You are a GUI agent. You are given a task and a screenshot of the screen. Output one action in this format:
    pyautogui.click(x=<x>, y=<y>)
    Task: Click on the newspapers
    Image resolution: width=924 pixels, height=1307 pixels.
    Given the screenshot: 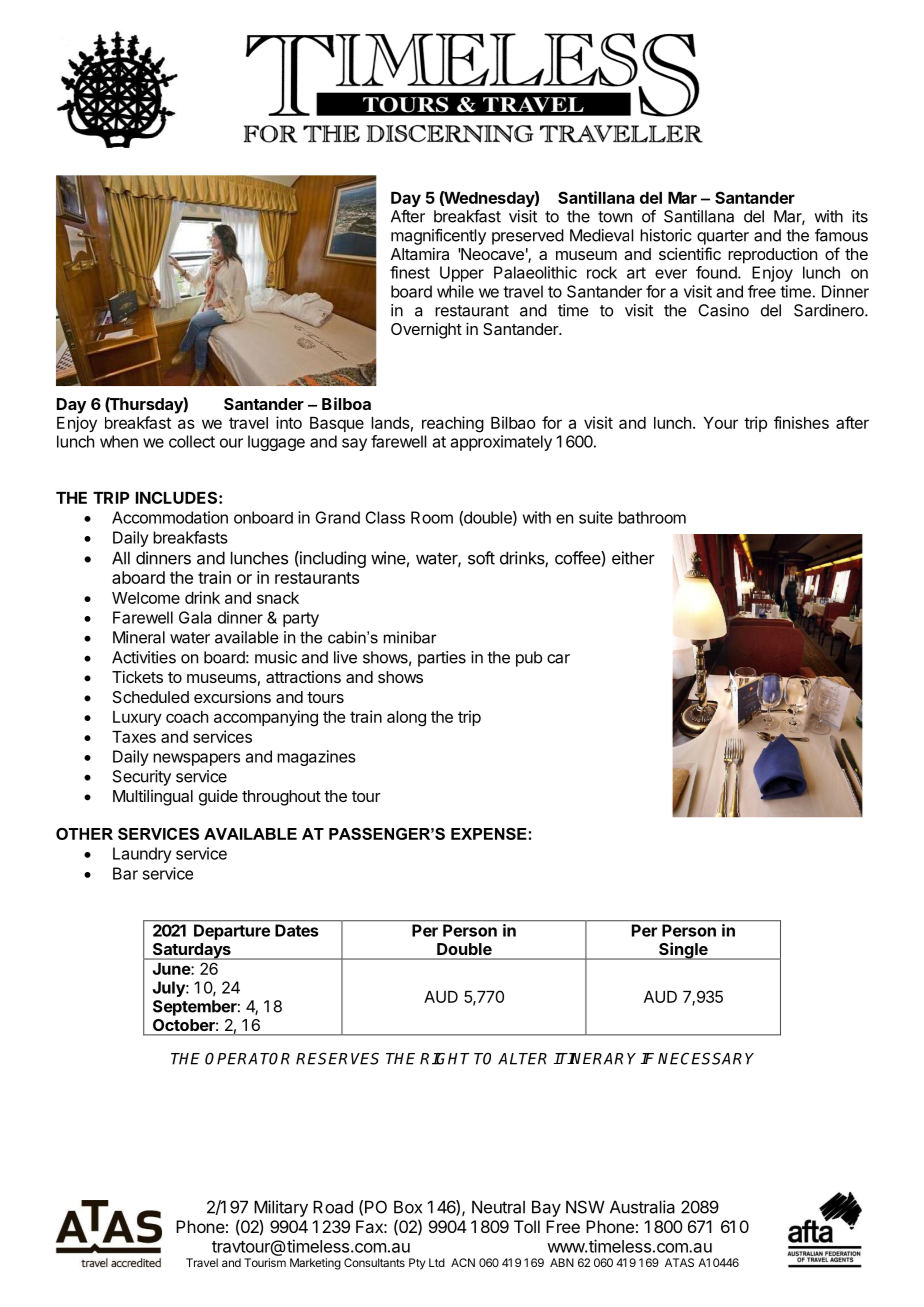 What is the action you would take?
    pyautogui.click(x=196, y=759)
